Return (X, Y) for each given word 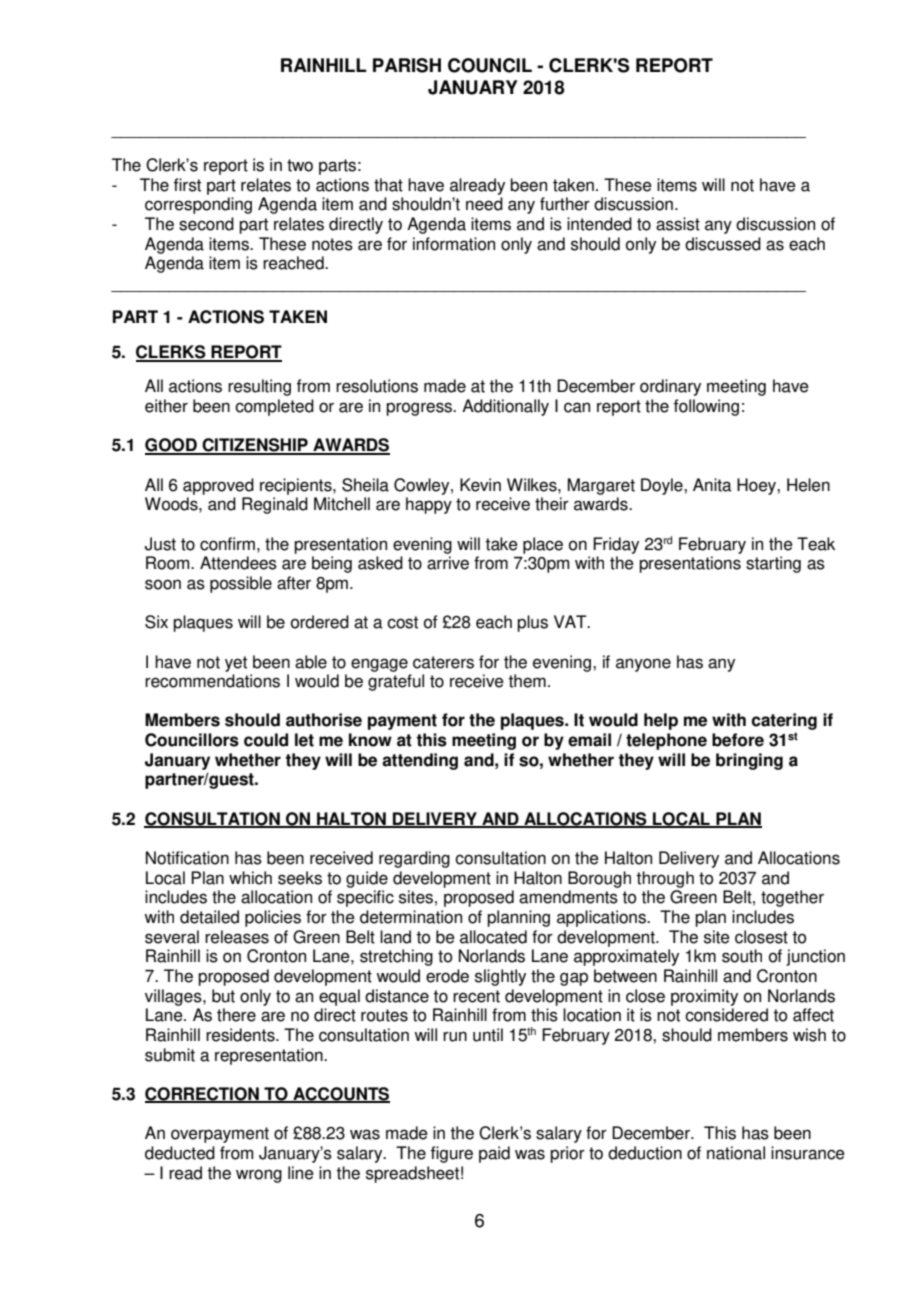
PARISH (407, 65)
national (736, 1153)
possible (241, 584)
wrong (259, 1176)
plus (532, 623)
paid (494, 1154)
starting (773, 564)
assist (678, 224)
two (300, 165)
